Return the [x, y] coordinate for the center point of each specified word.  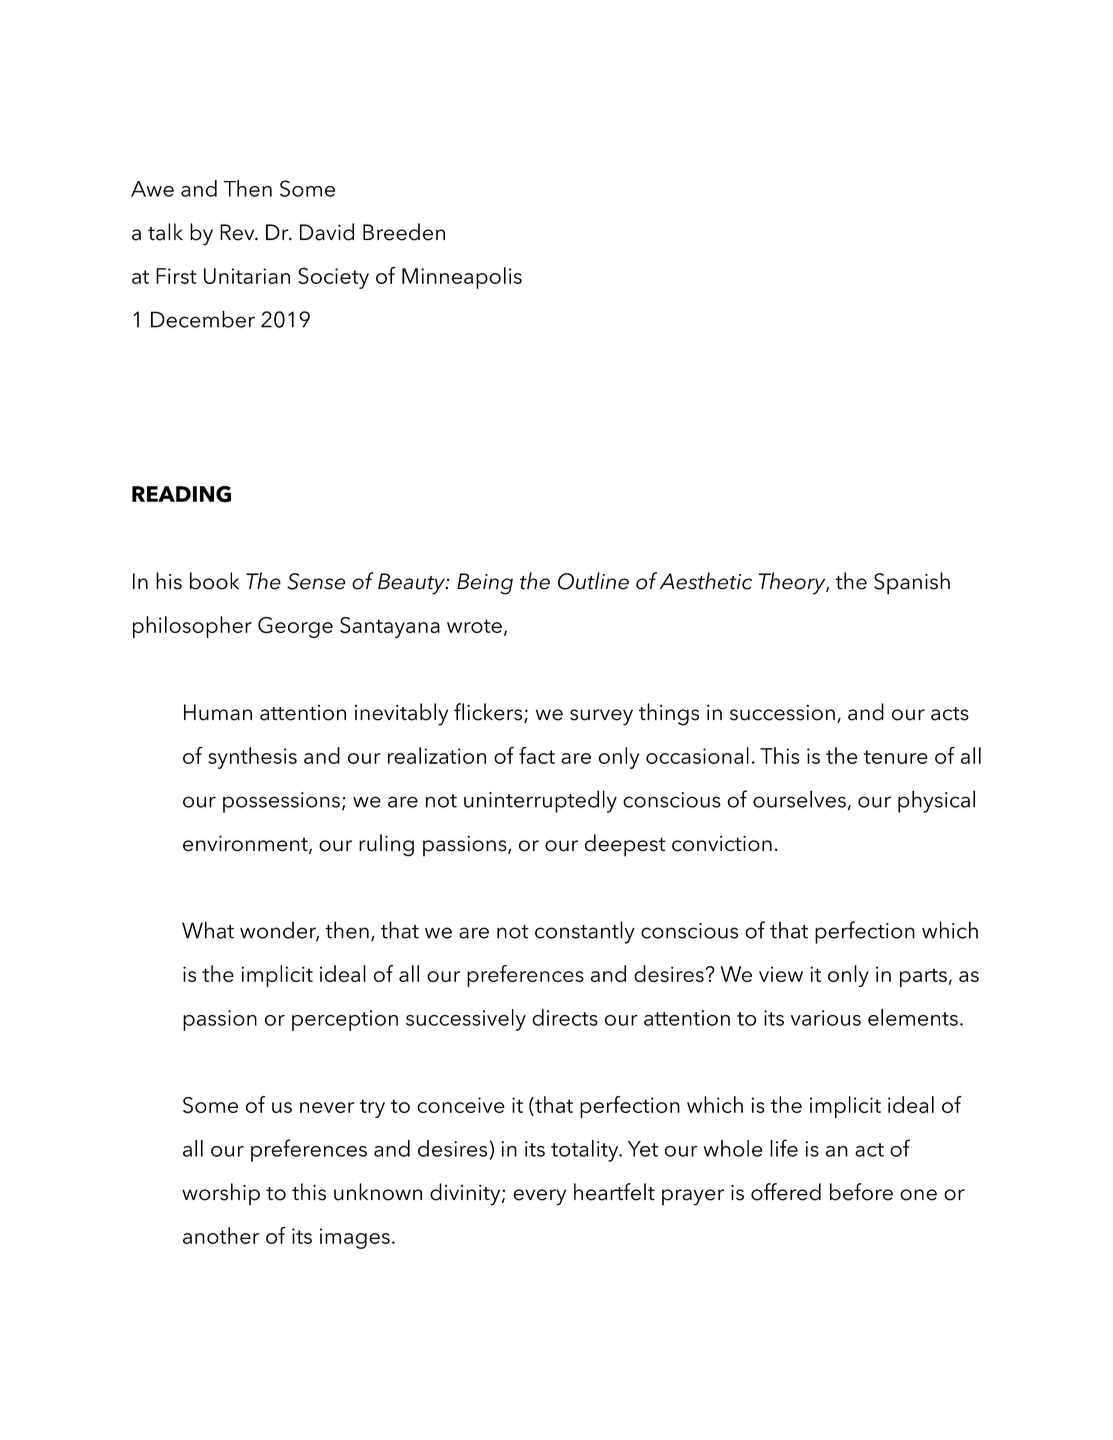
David [327, 232]
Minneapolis [462, 278]
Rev [238, 232]
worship [221, 1194]
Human [218, 712]
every [539, 1197]
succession [782, 713]
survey [601, 717]
